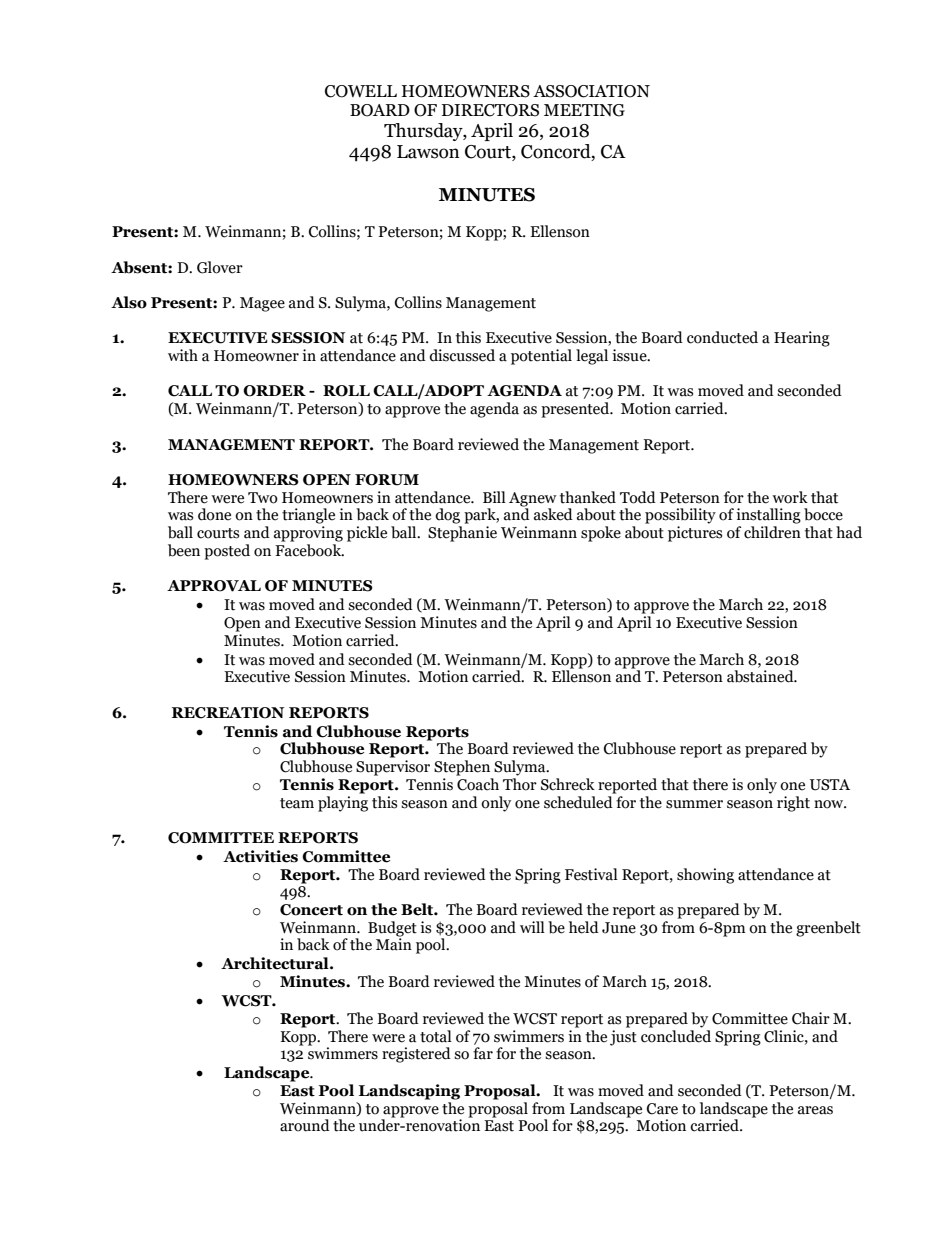 This document has height=1233, width=952. Describe the element at coordinates (591, 91) in the document. I see `ASSOCIATION` at that location.
